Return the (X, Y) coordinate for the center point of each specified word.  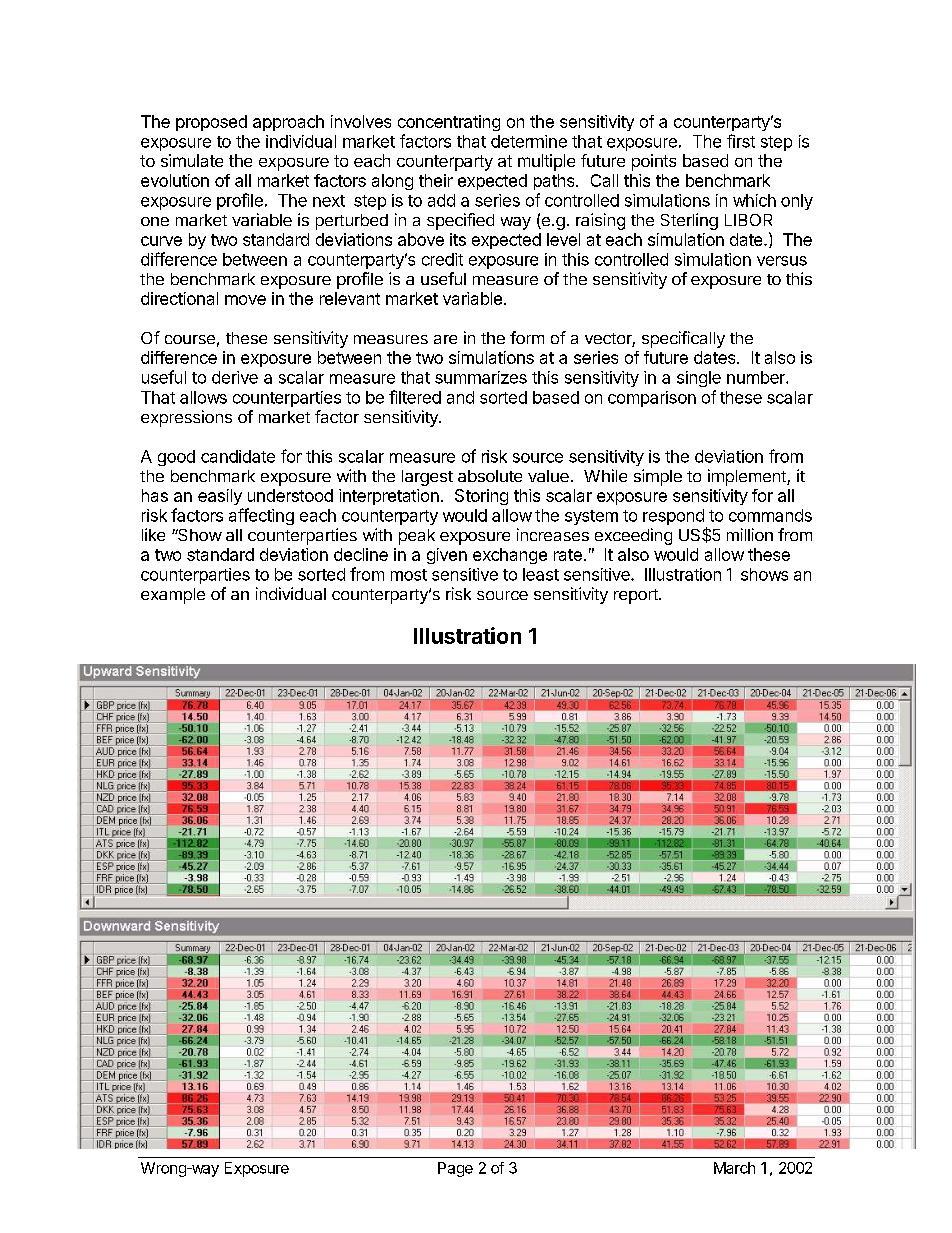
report (637, 596)
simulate (192, 160)
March (734, 1168)
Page (455, 1169)
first (741, 141)
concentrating (449, 123)
